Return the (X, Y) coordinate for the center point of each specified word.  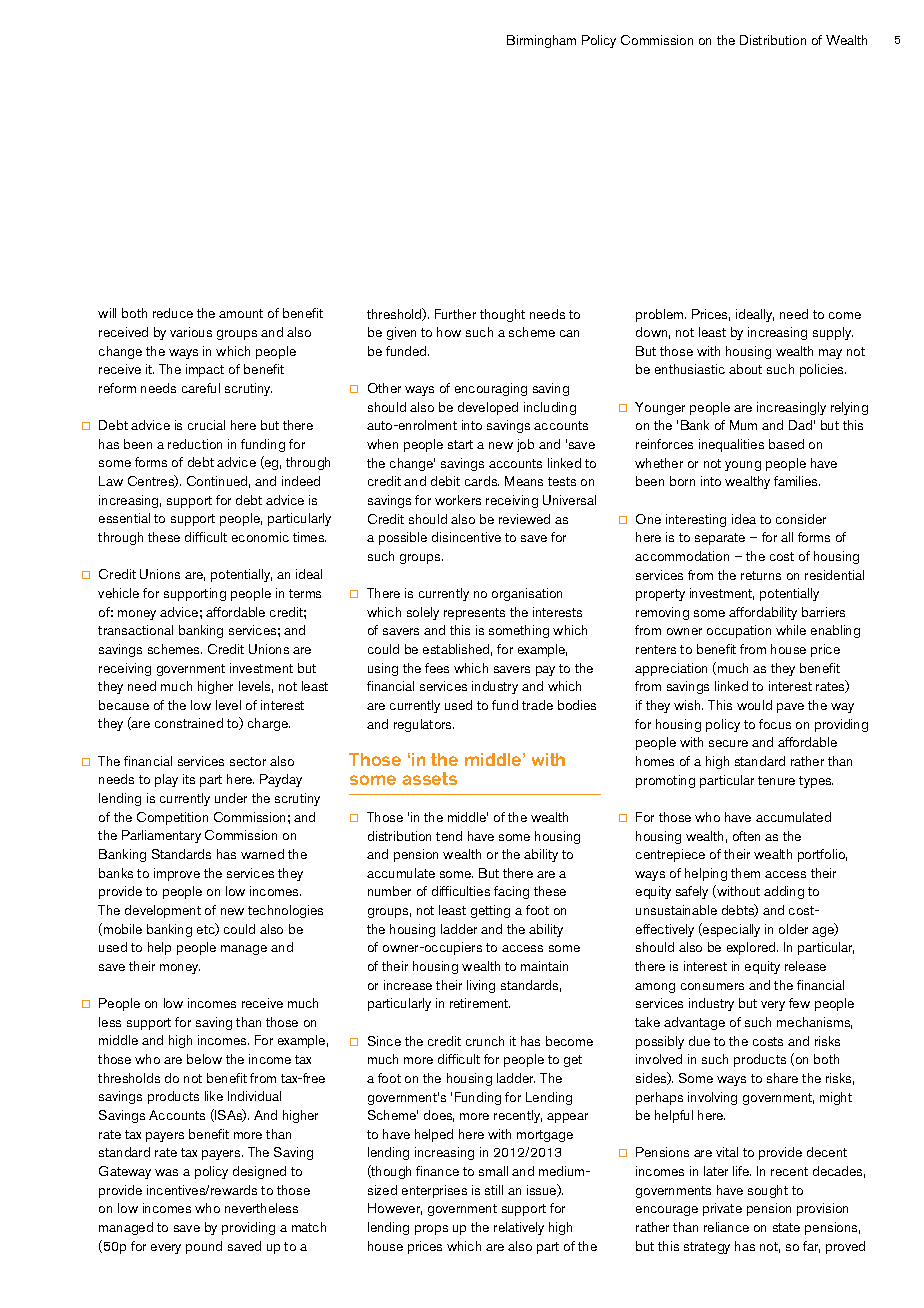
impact (205, 370)
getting (490, 911)
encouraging (491, 389)
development (163, 911)
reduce (173, 313)
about (745, 369)
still (494, 1190)
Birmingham (541, 41)
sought (768, 1191)
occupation (739, 631)
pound (204, 1247)
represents (474, 614)
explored (752, 948)
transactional (135, 630)
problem (661, 315)
